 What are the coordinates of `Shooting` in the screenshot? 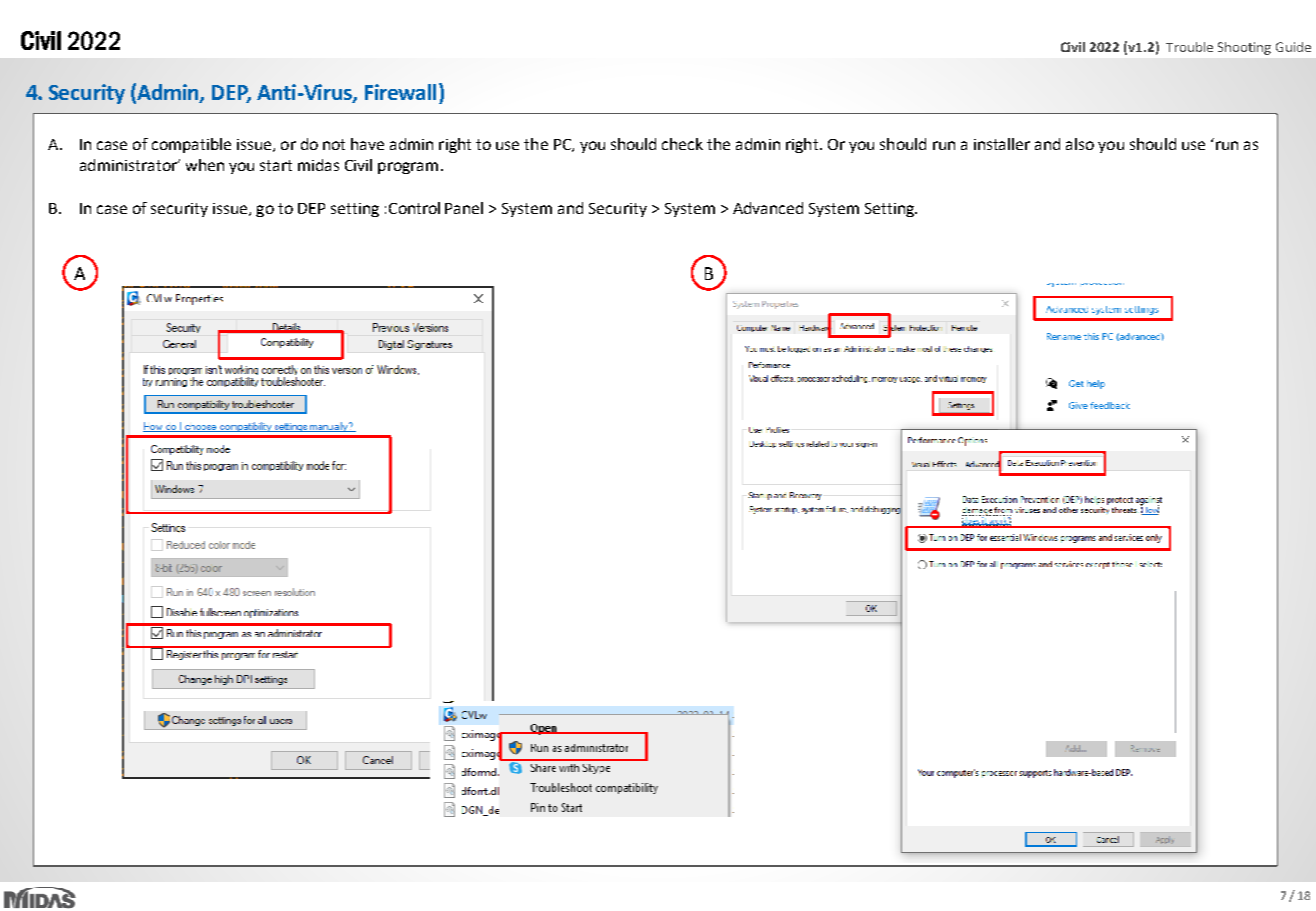 It's located at (1244, 48).
